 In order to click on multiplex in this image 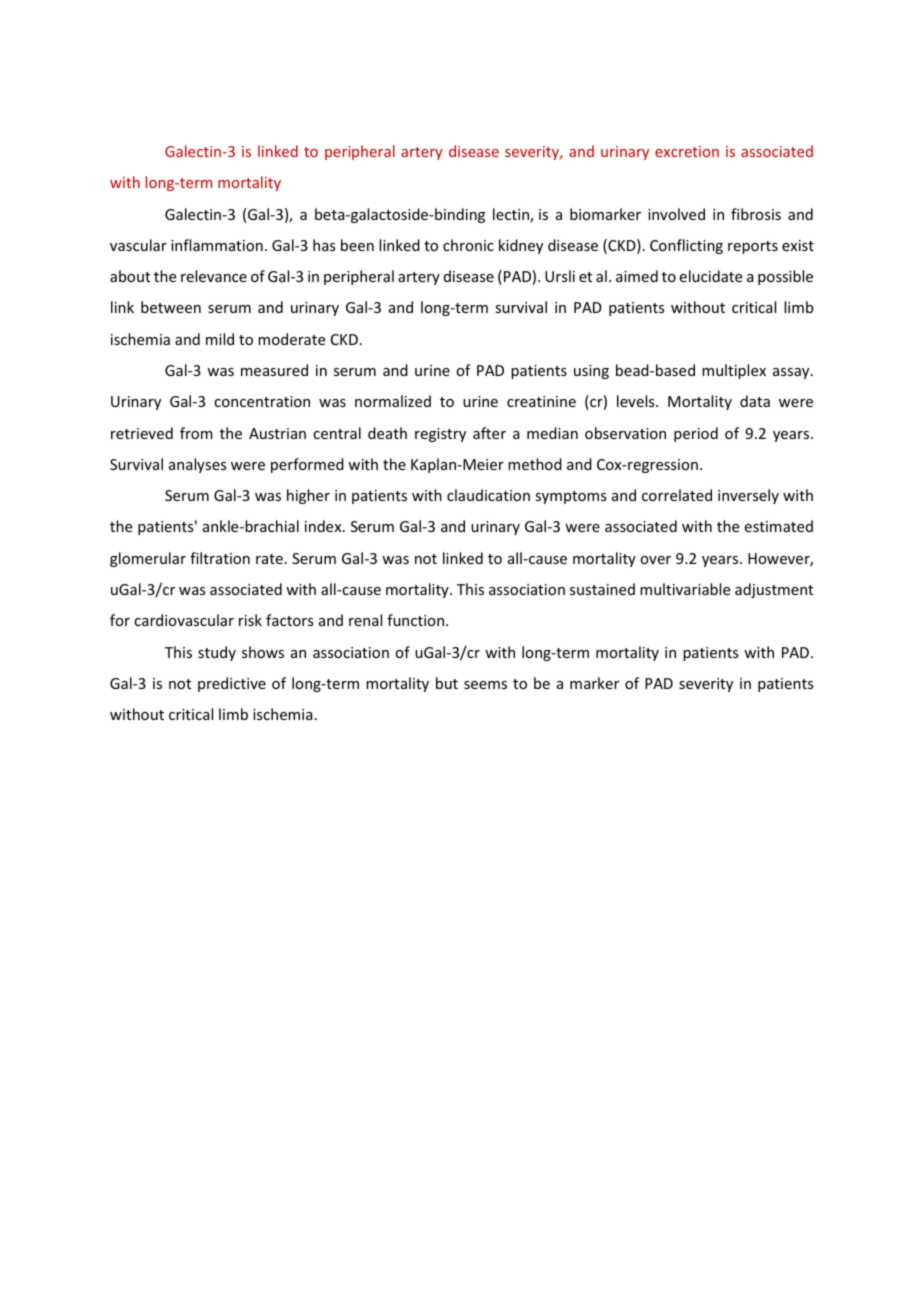, I will do `click(734, 371)`.
